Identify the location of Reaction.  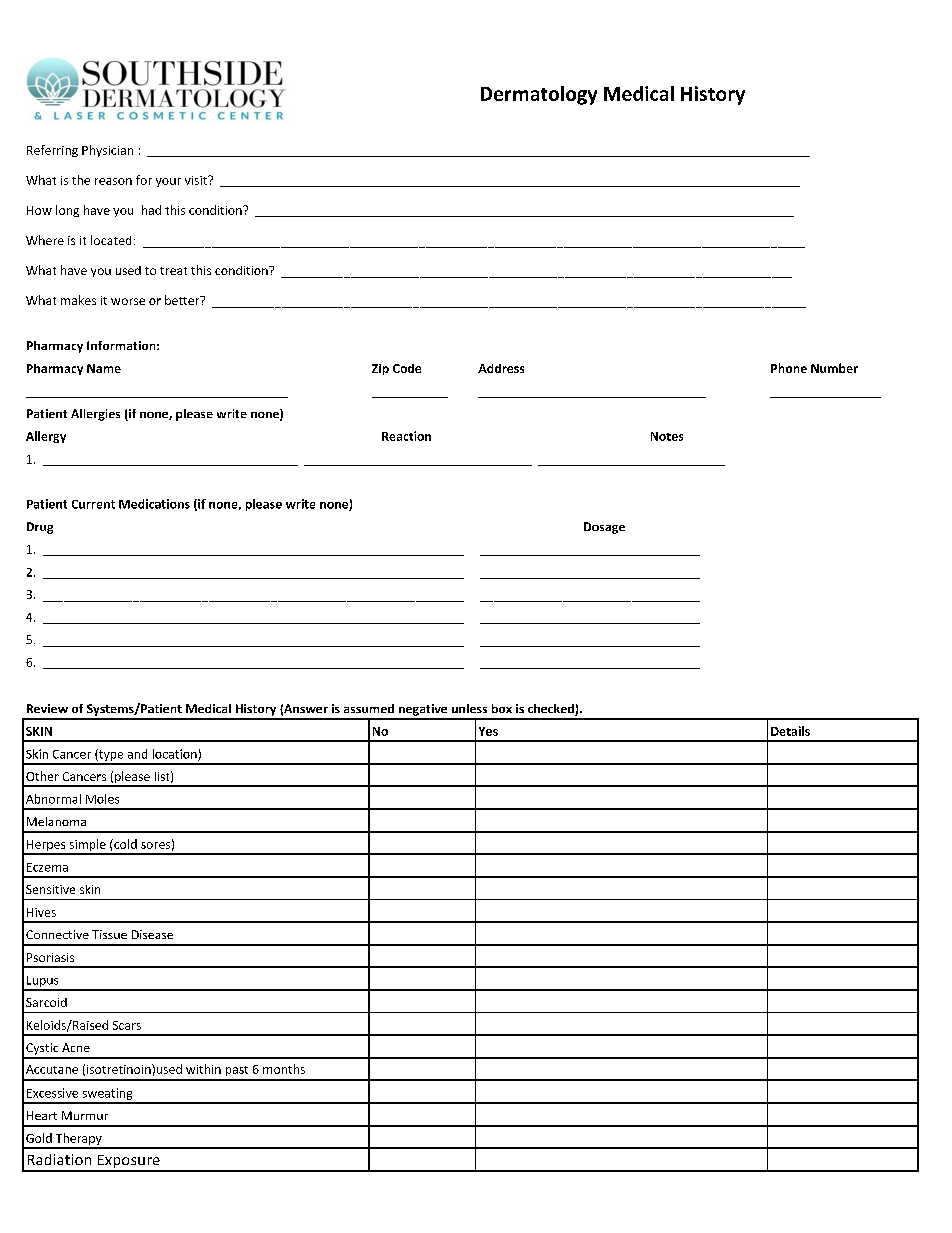
(406, 436).
